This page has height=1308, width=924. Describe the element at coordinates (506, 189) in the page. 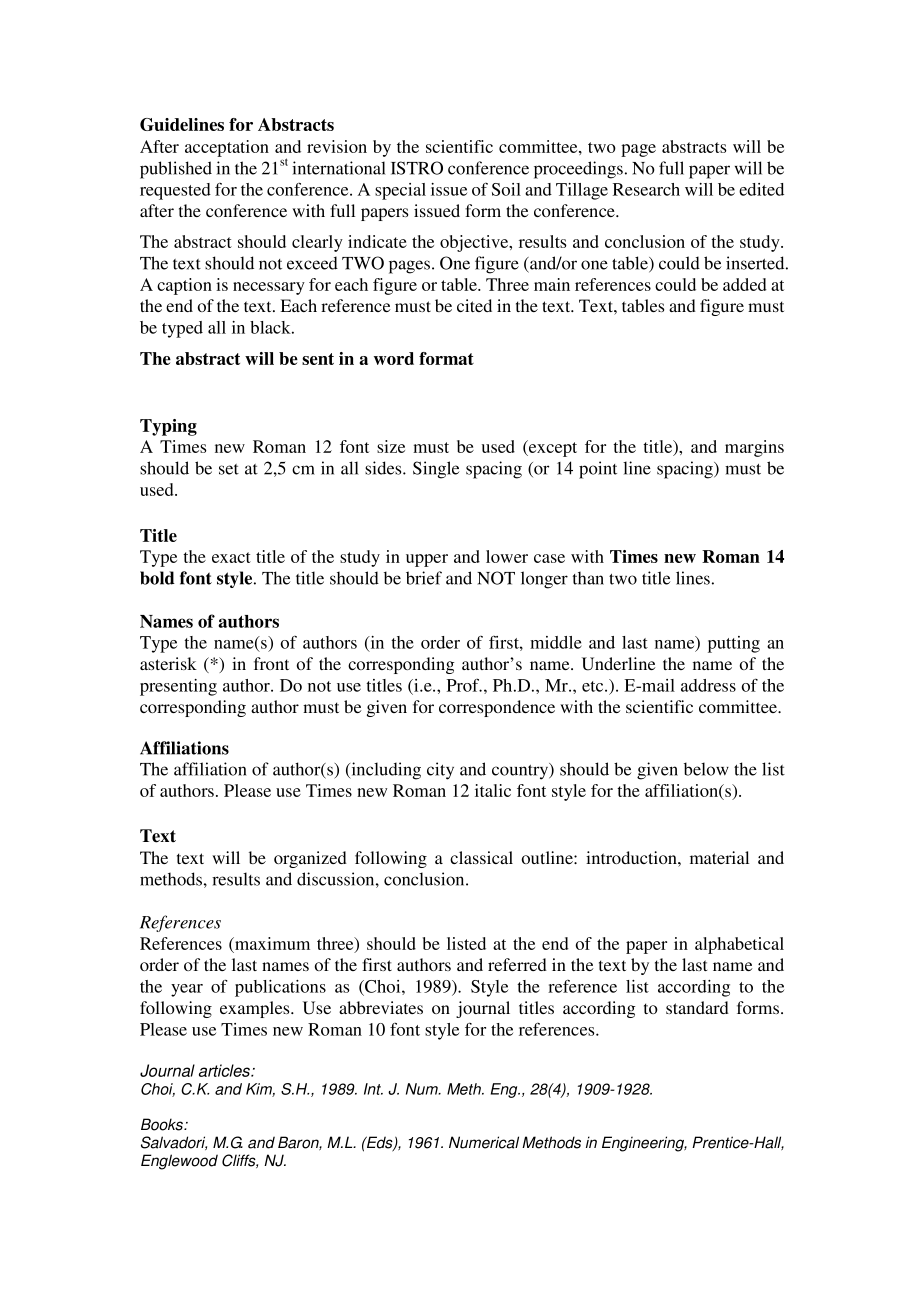

I see `Soil` at that location.
